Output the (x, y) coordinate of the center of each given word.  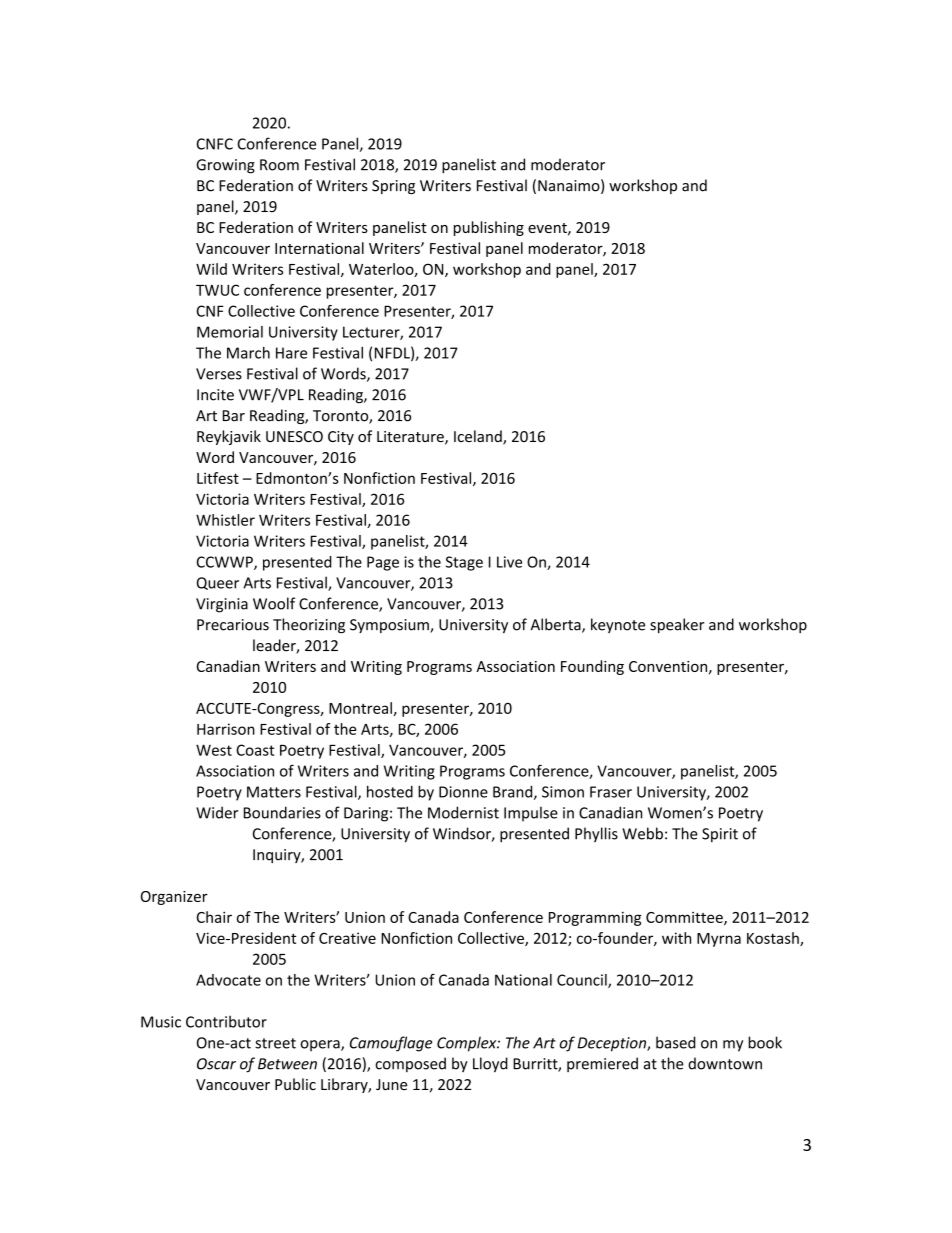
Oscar (216, 1064)
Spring (393, 187)
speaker (677, 625)
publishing (489, 228)
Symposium (390, 626)
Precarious (233, 625)
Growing (225, 166)
